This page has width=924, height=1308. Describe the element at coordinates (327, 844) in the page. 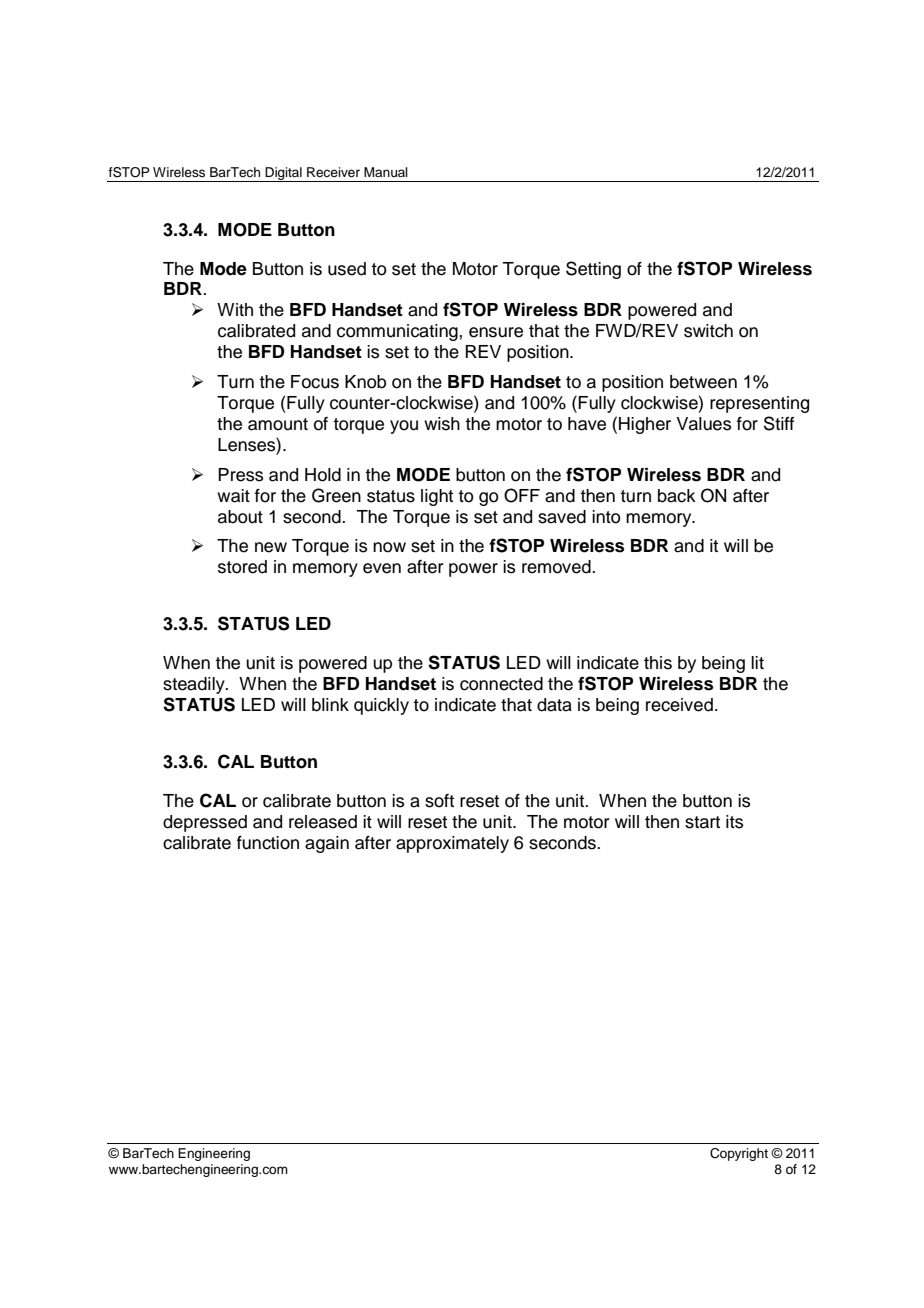

I see `again` at that location.
